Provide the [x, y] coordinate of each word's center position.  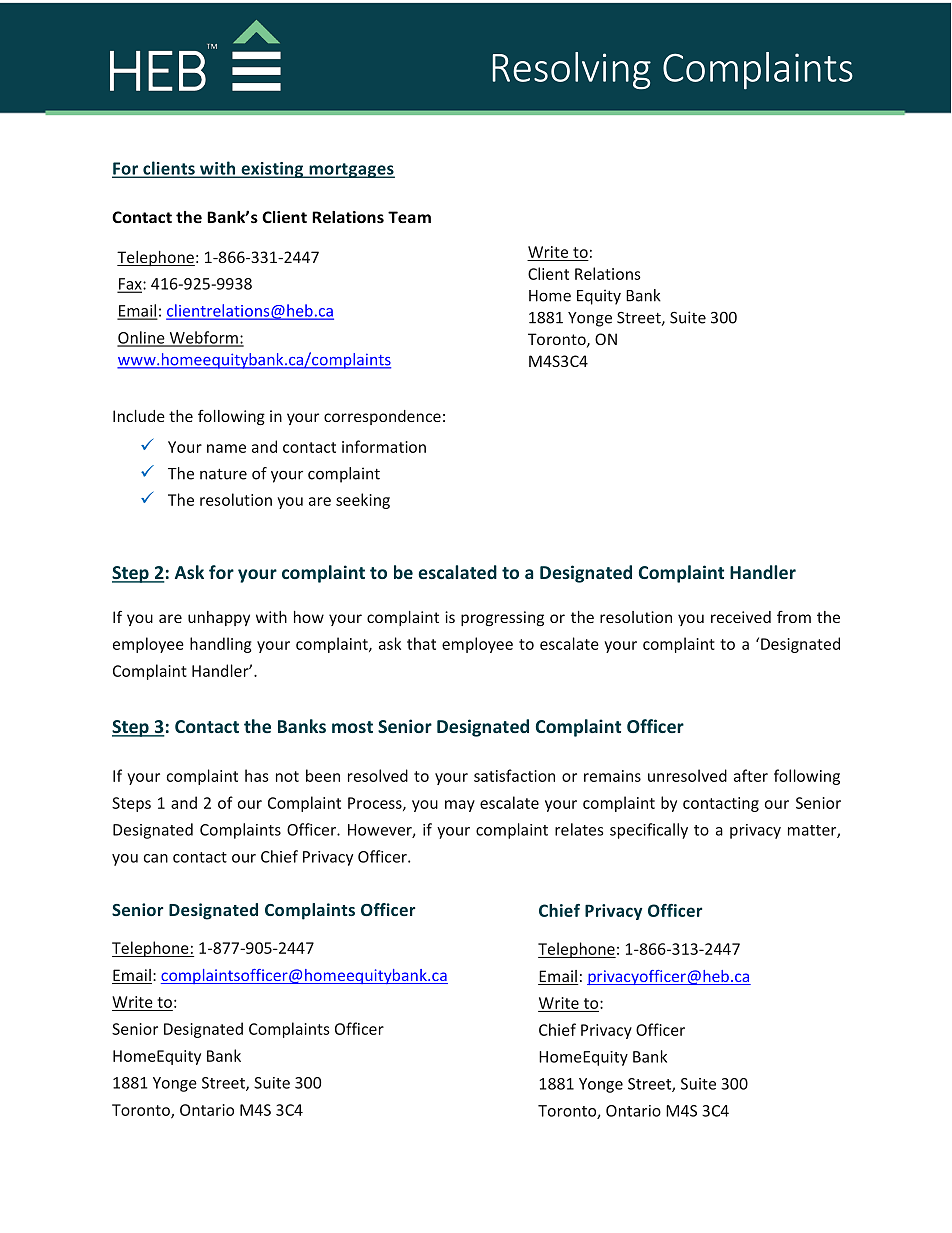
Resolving [572, 71]
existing [272, 170]
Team [409, 217]
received [741, 617]
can [156, 858]
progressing [502, 618]
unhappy [219, 618]
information [384, 446]
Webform [203, 338]
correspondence [382, 417]
